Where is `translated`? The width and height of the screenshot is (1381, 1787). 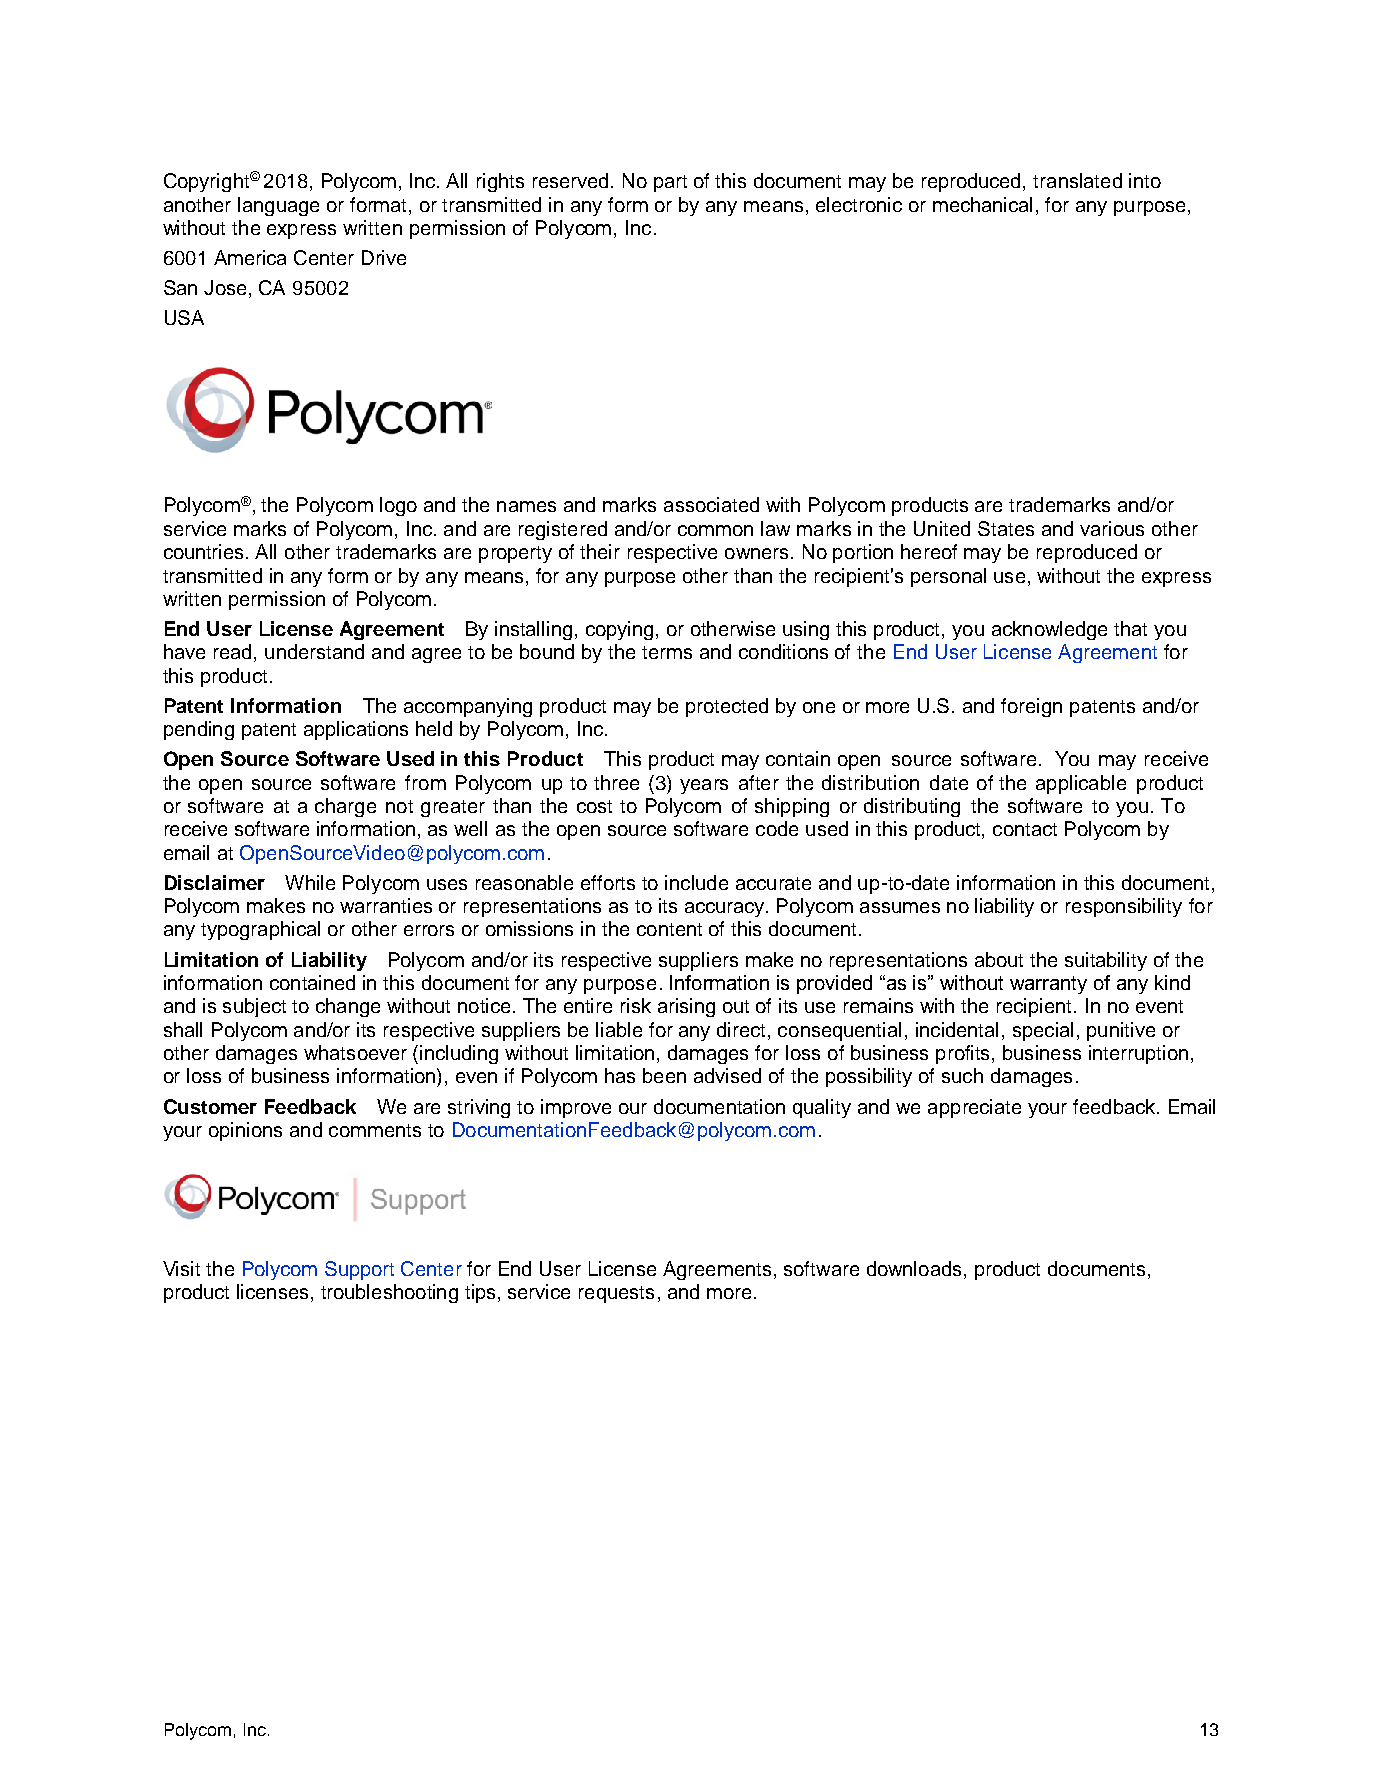
translated is located at coordinates (1077, 180).
